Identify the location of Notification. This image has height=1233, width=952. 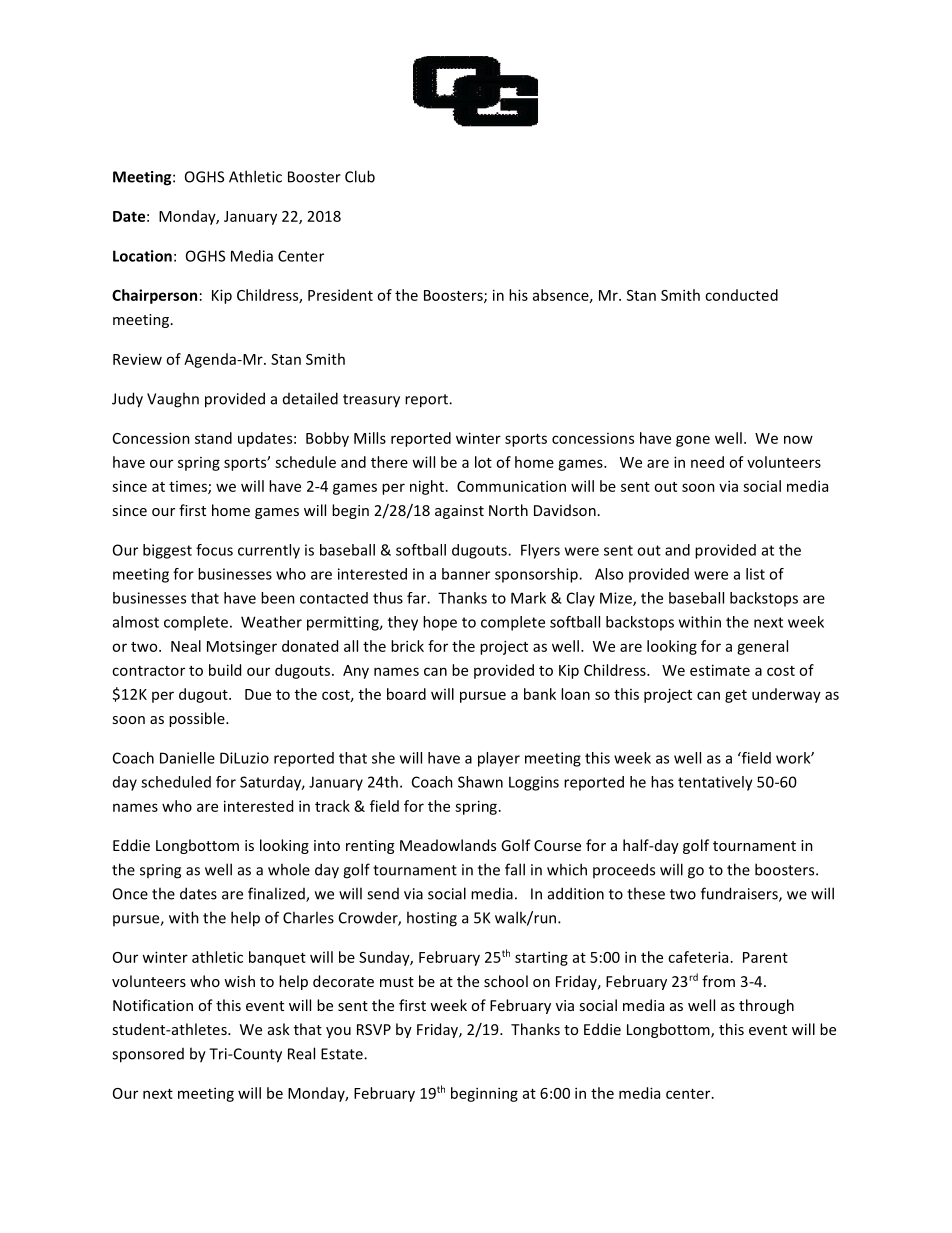
(153, 1005).
